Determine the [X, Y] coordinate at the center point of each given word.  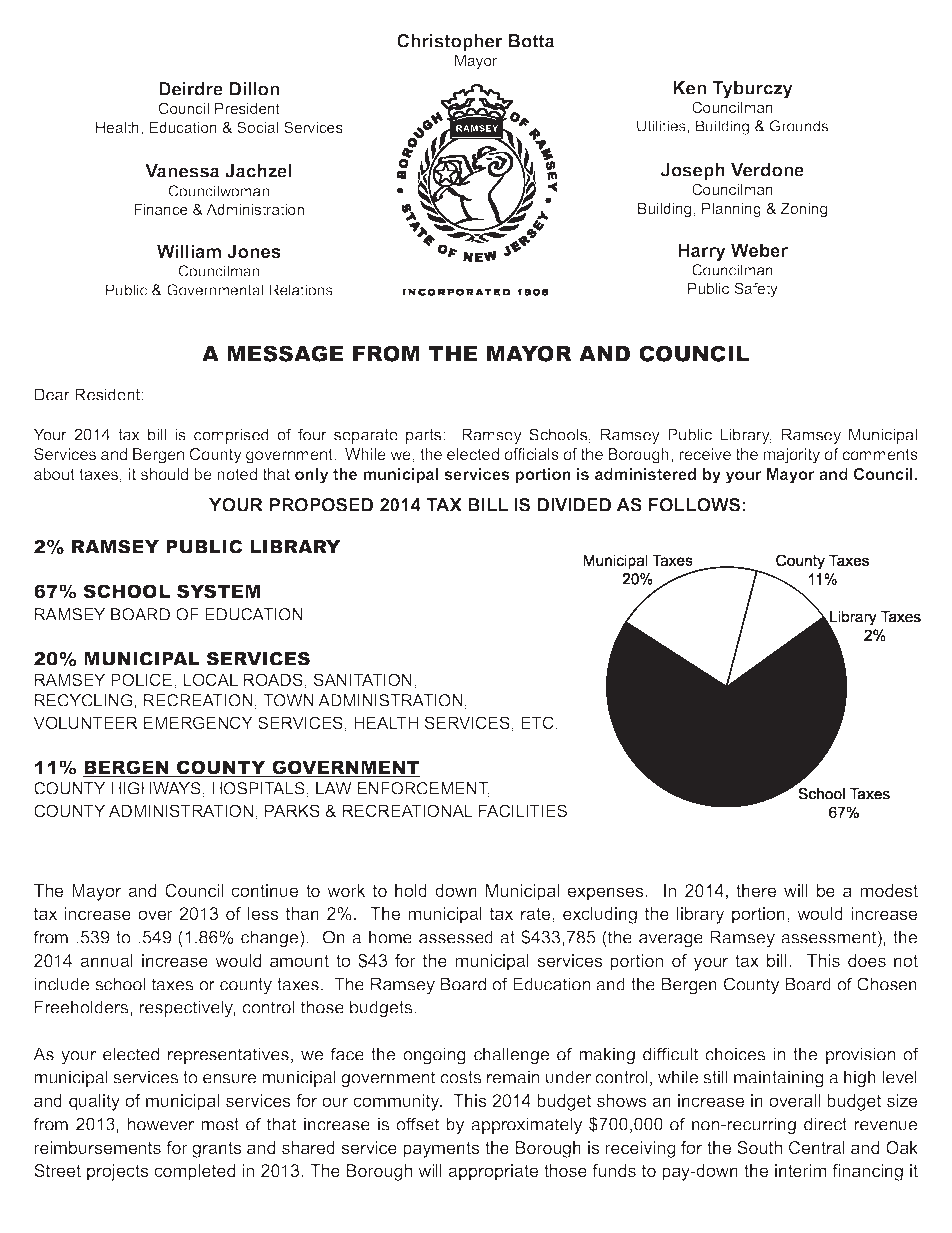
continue [264, 890]
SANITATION [363, 679]
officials [531, 454]
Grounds [799, 126]
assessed [456, 937]
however [160, 1124]
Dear [52, 394]
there [756, 890]
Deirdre [191, 89]
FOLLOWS [694, 505]
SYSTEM [218, 592]
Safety [756, 290]
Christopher [450, 42]
